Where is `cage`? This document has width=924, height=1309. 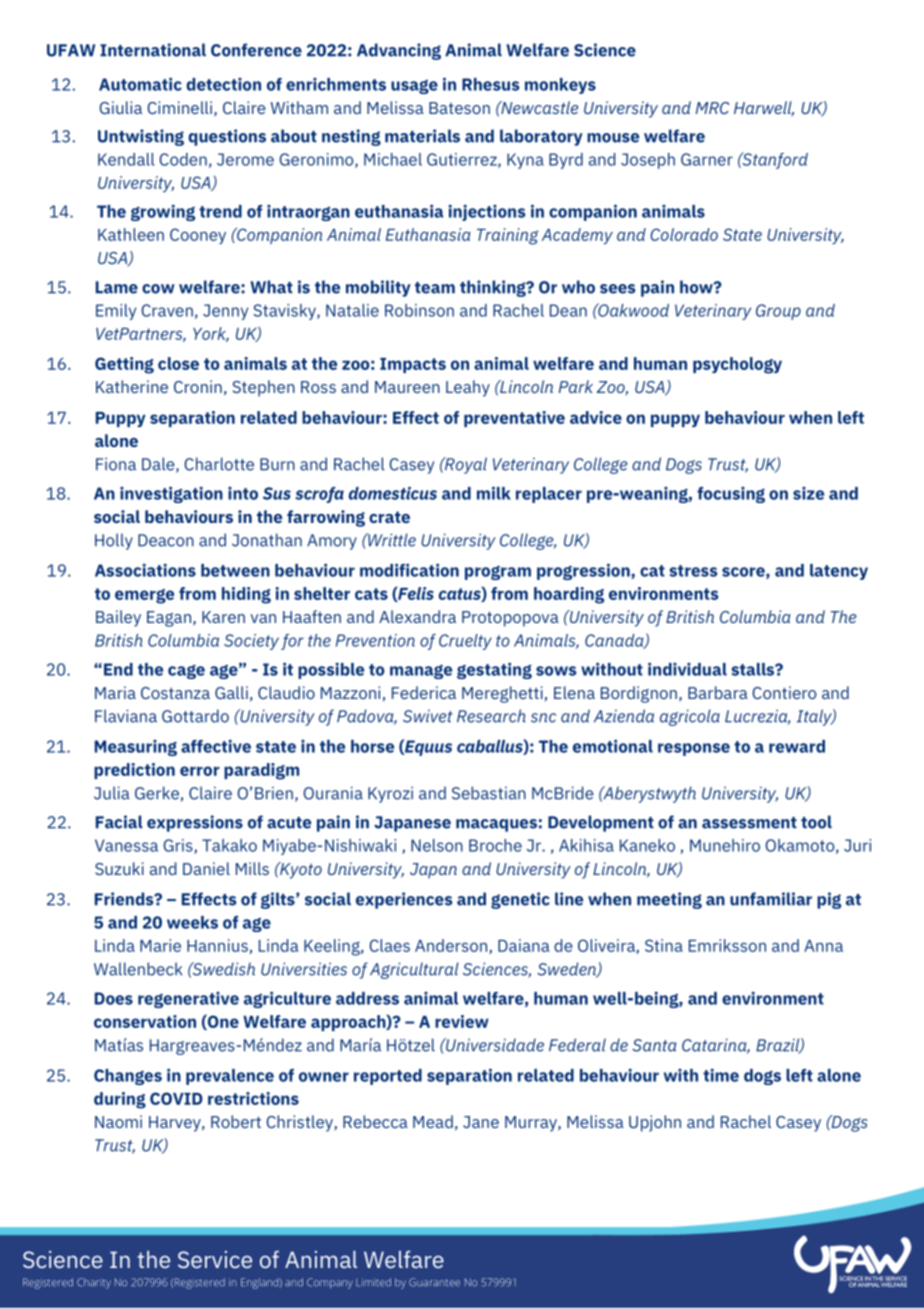
cage is located at coordinates (186, 672).
